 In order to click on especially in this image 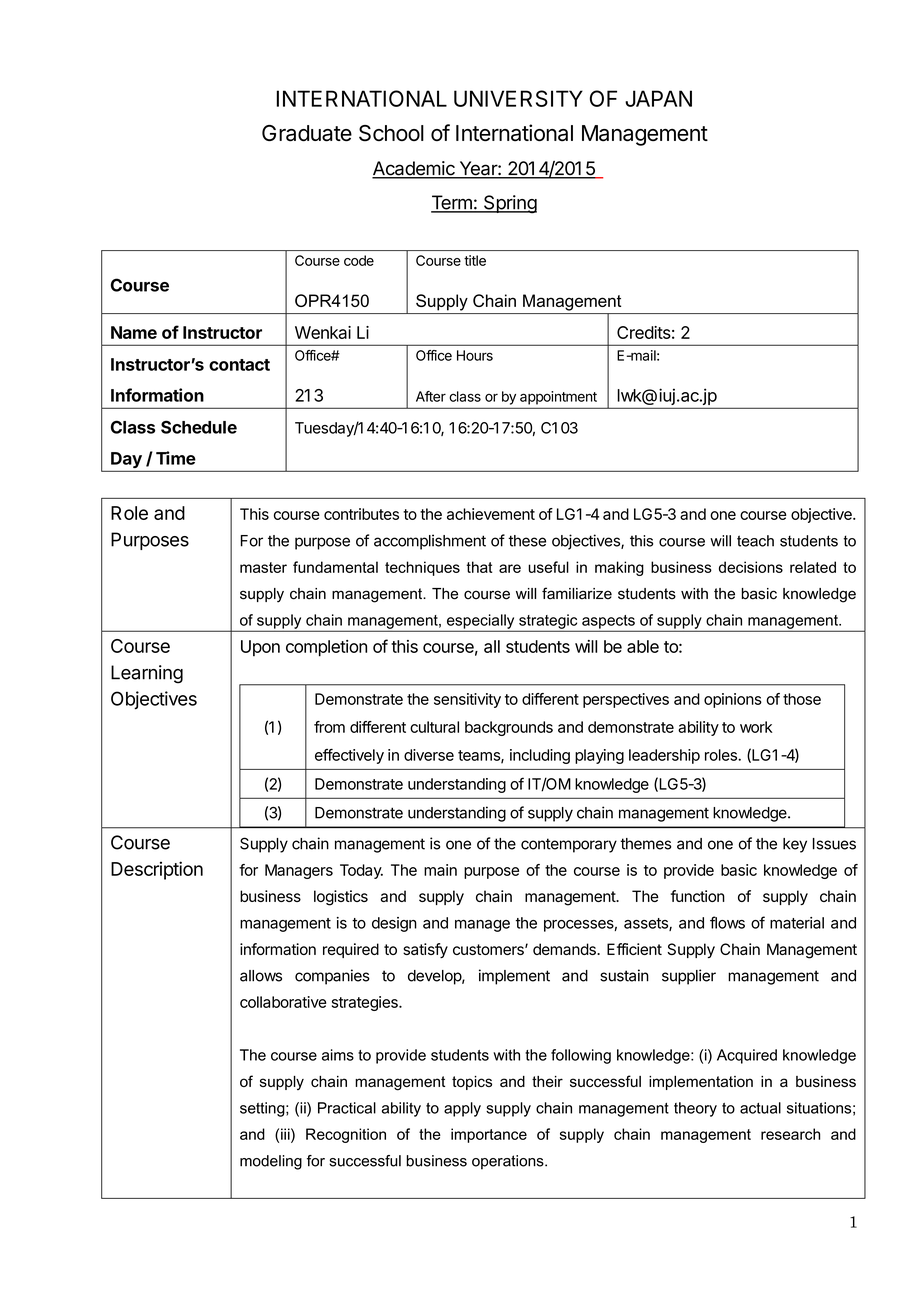, I will do `click(481, 622)`.
